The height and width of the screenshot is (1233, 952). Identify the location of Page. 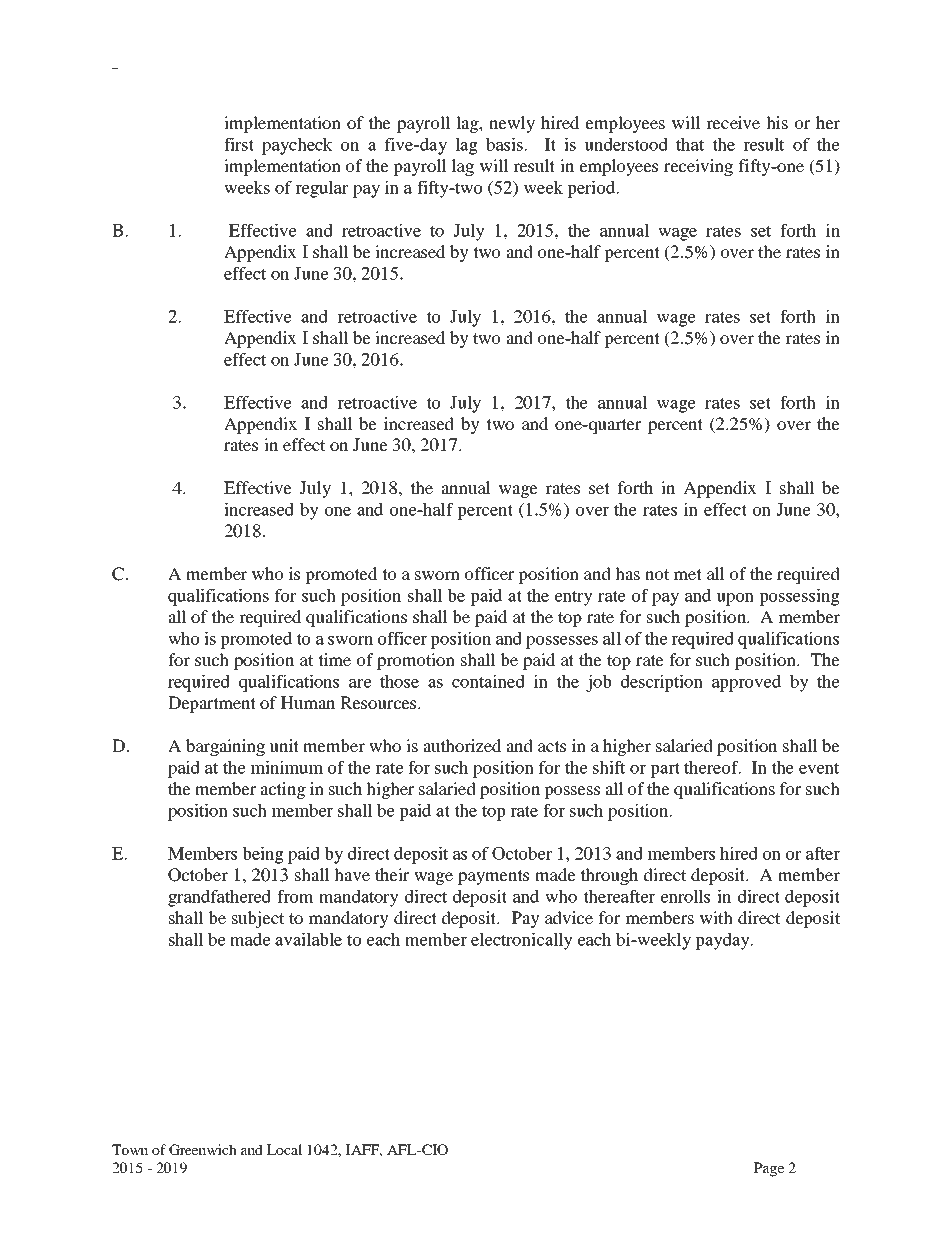
(769, 1169).
